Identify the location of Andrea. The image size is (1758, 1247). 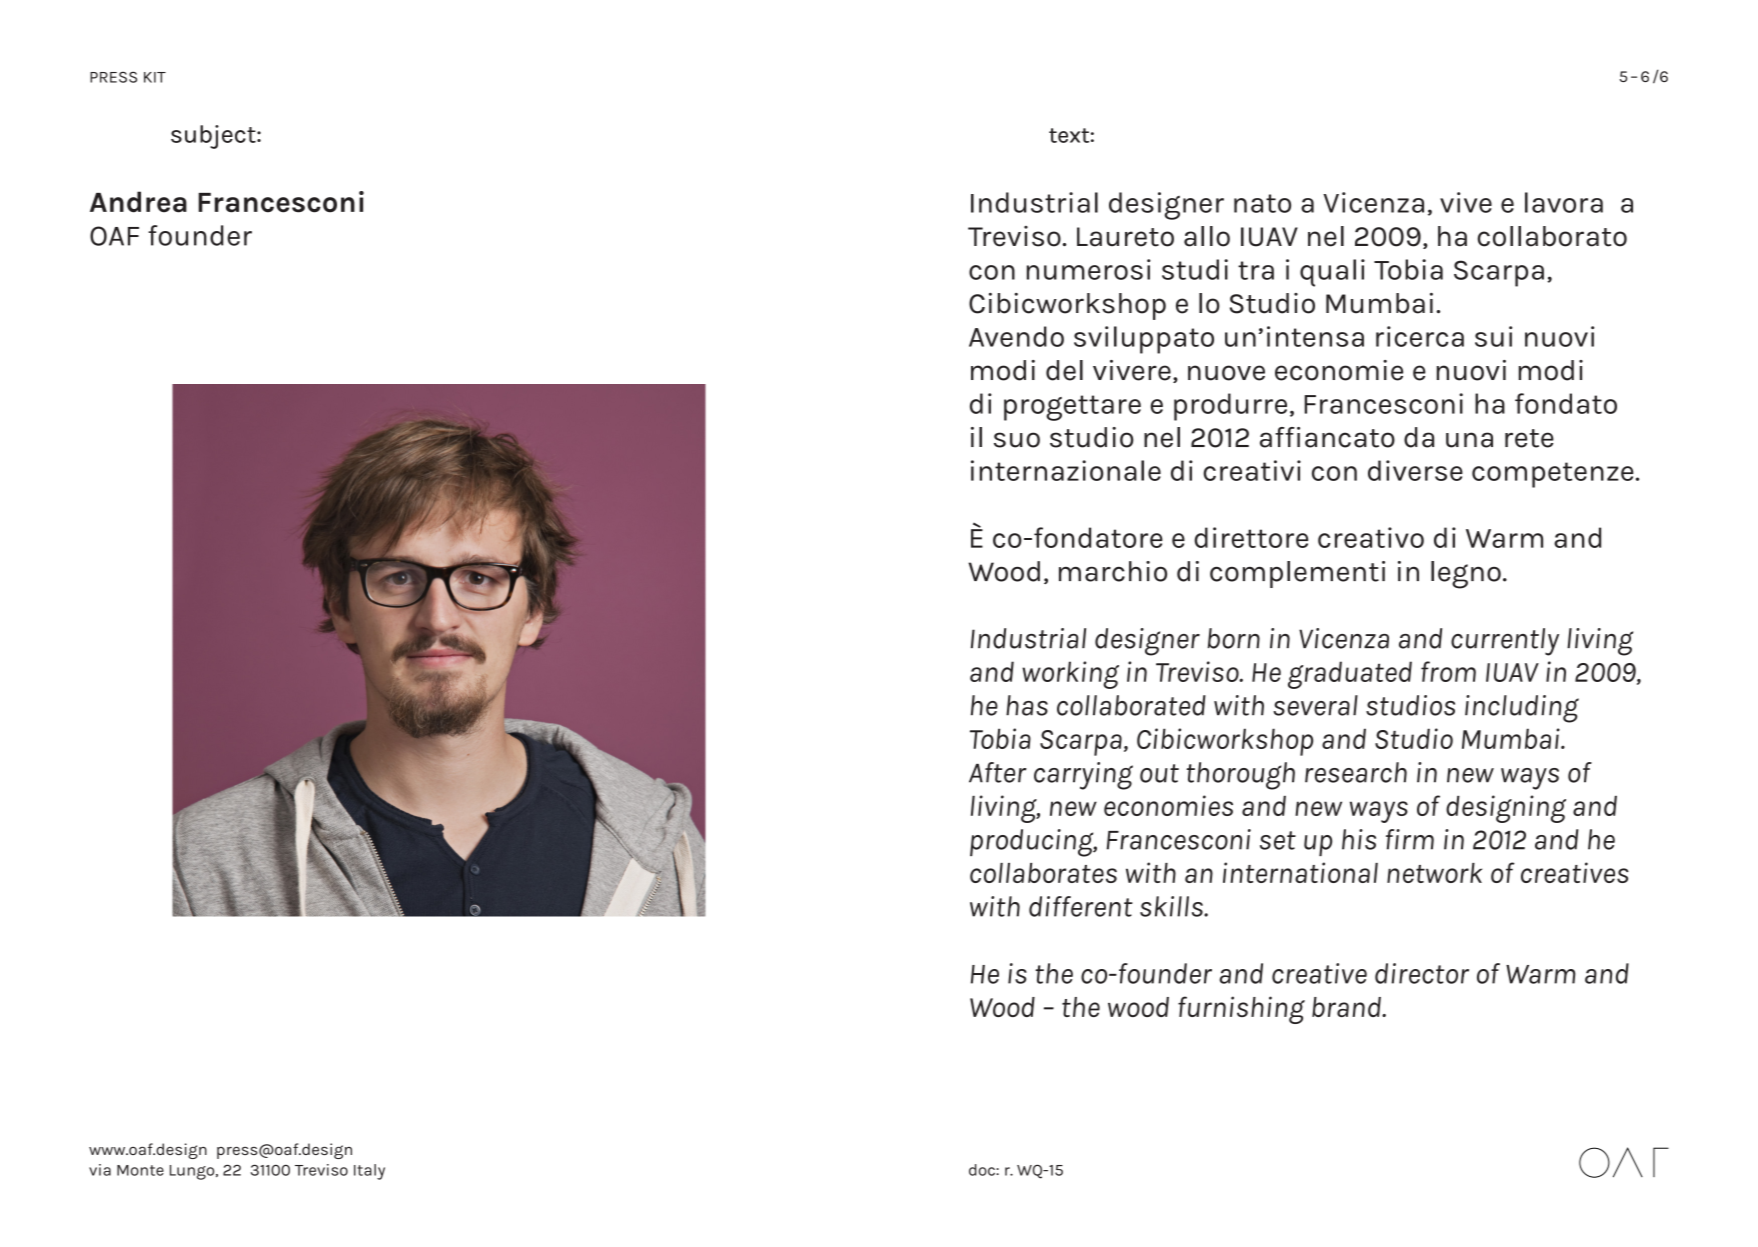
(138, 202).
